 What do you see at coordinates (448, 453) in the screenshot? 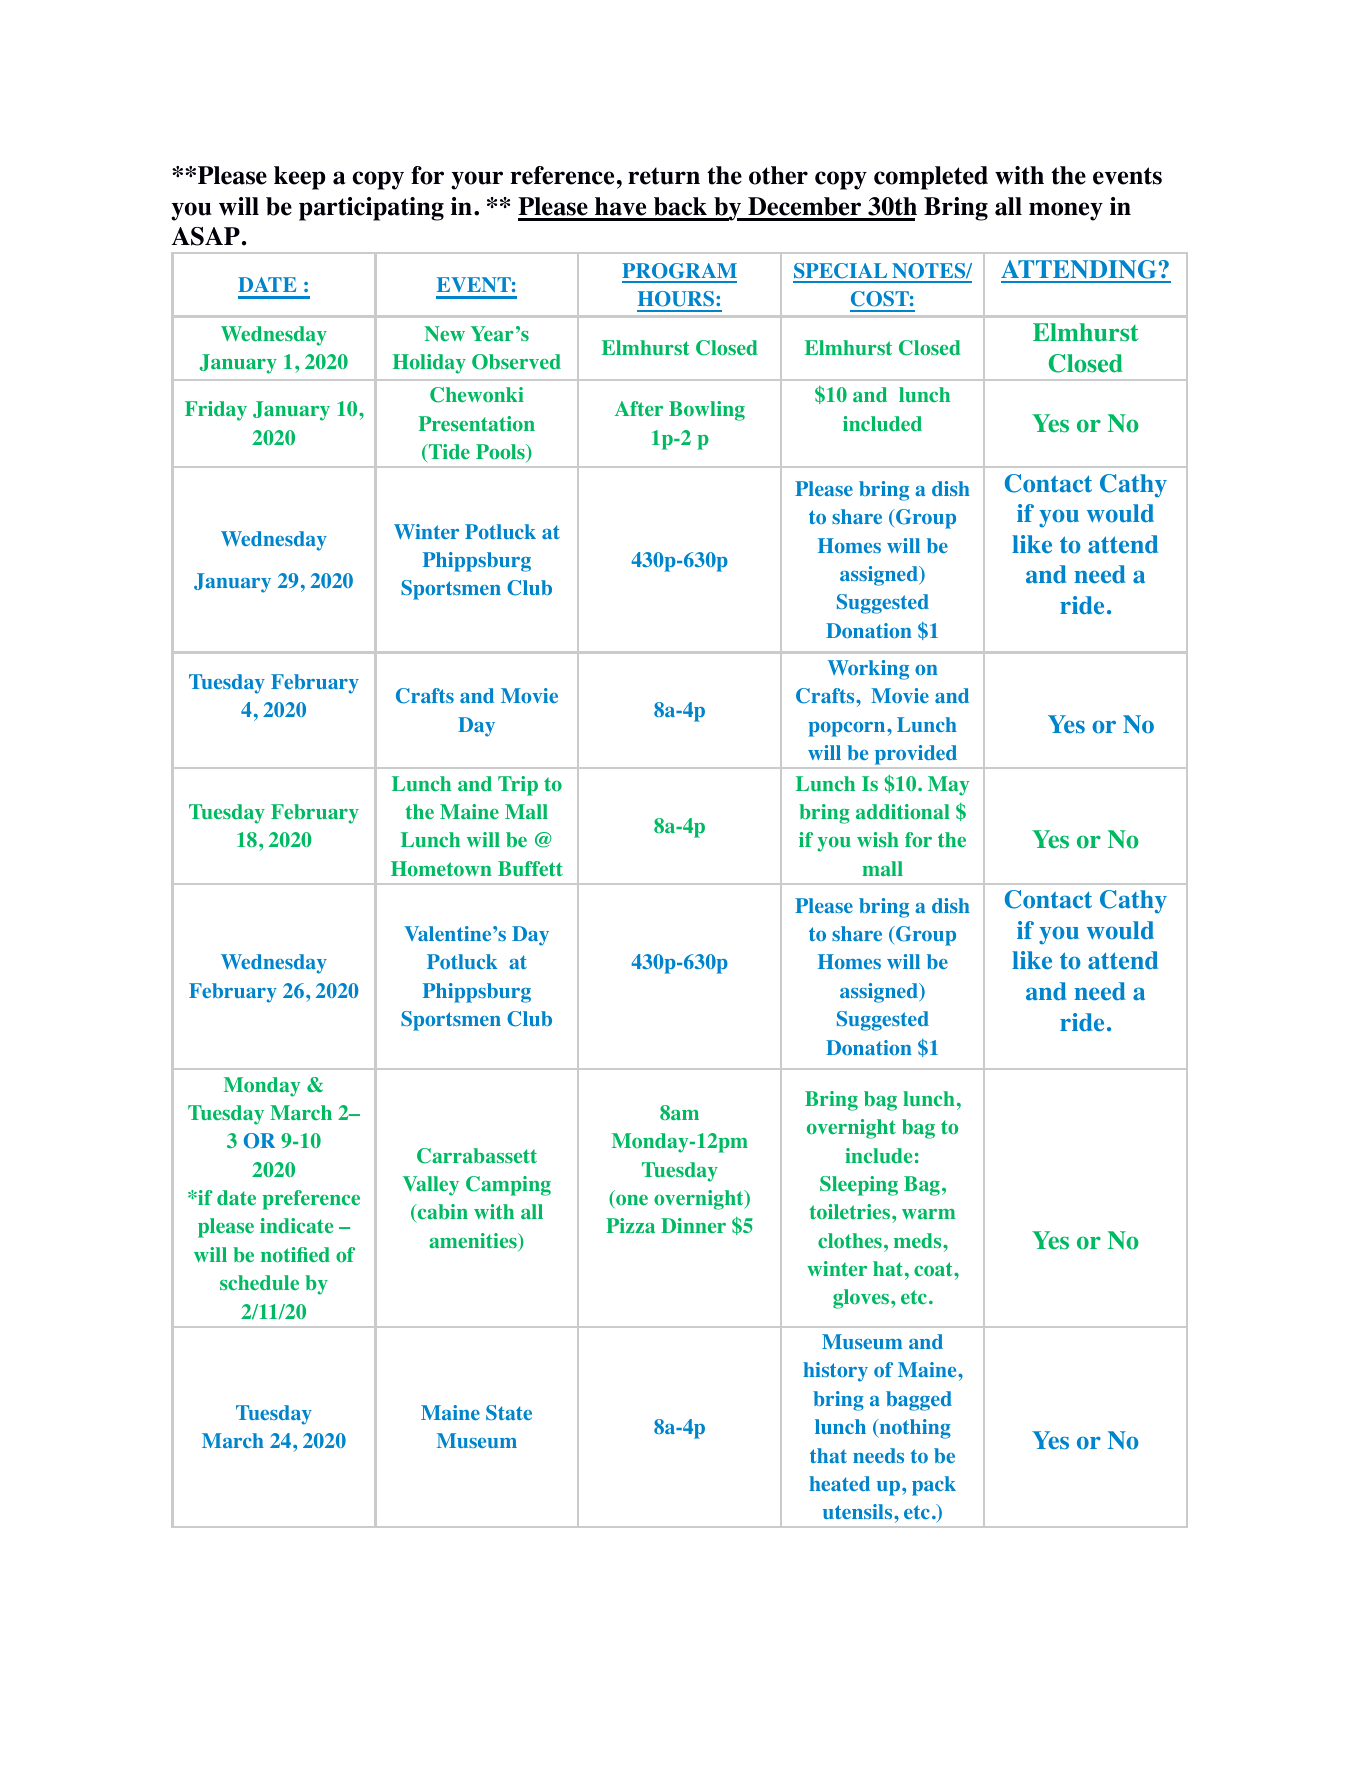
I see `Tide` at bounding box center [448, 453].
